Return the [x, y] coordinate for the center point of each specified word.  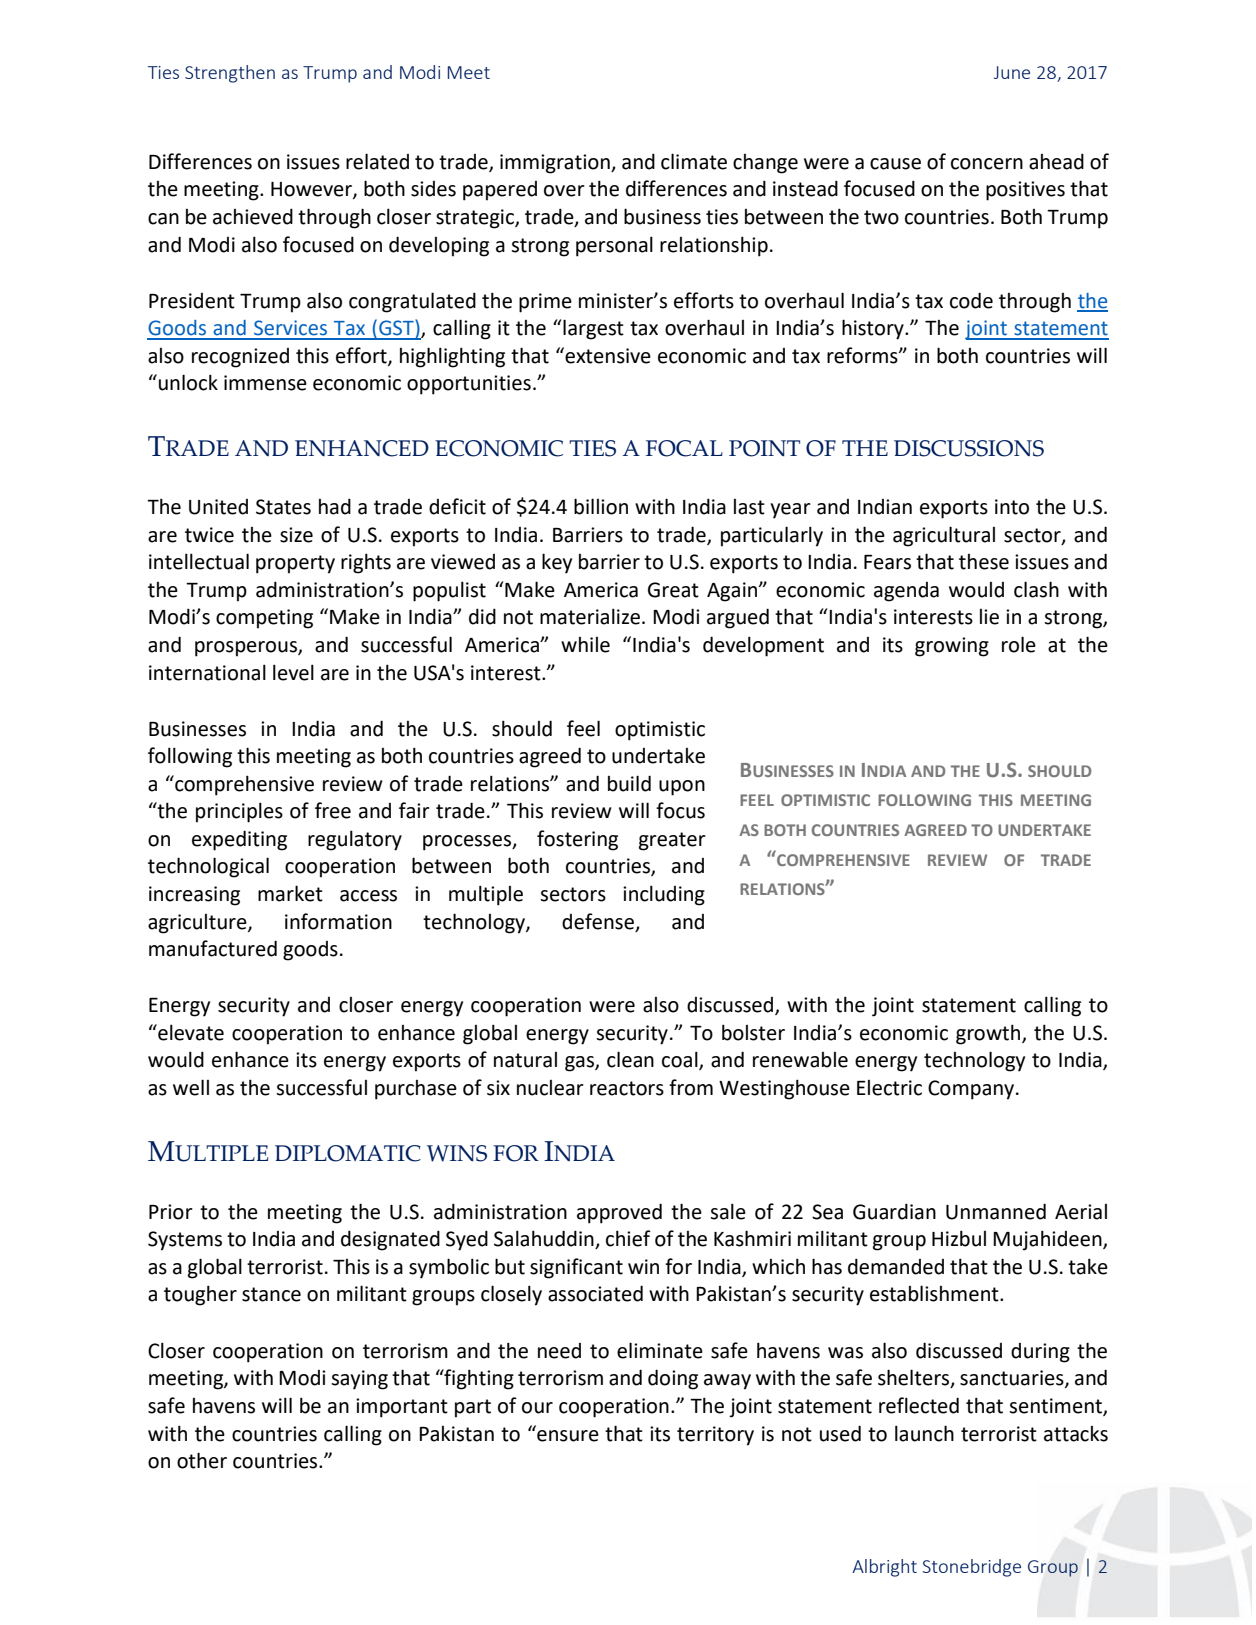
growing [952, 647]
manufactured [213, 948]
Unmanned [996, 1211]
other [202, 1460]
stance [271, 1294]
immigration [556, 164]
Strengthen [230, 74]
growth [989, 1034]
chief [628, 1238]
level [293, 672]
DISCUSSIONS [969, 448]
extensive [607, 355]
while [585, 645]
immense [265, 383]
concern [987, 164]
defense [598, 921]
